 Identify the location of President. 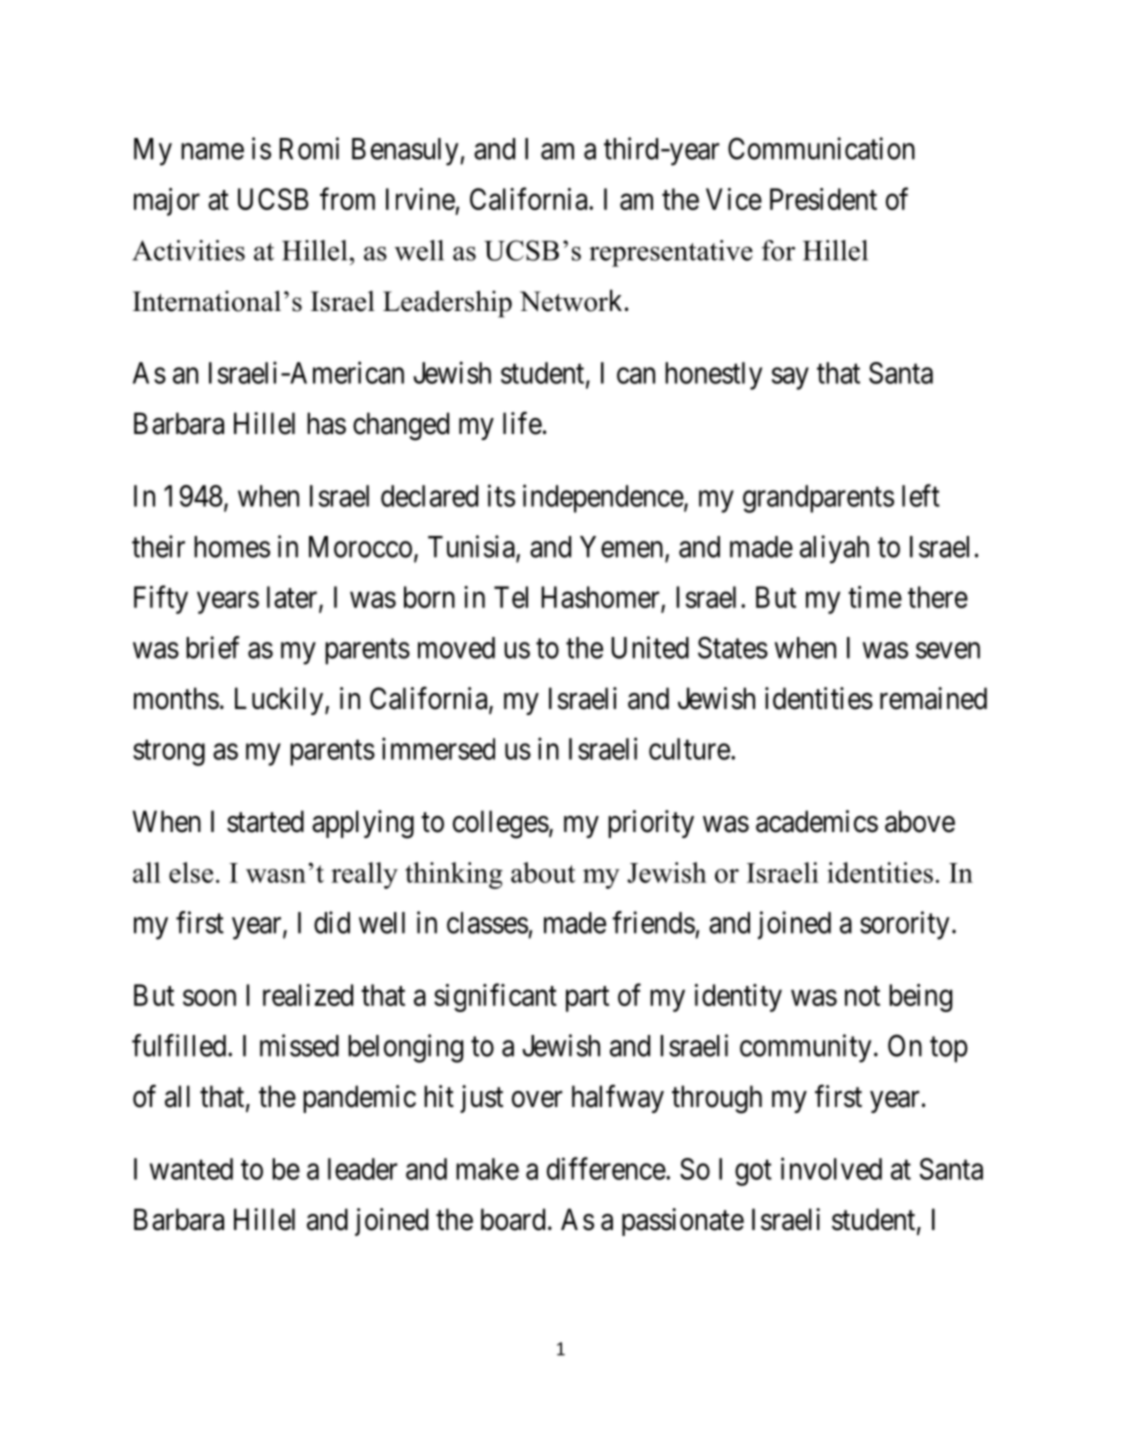
(823, 199).
